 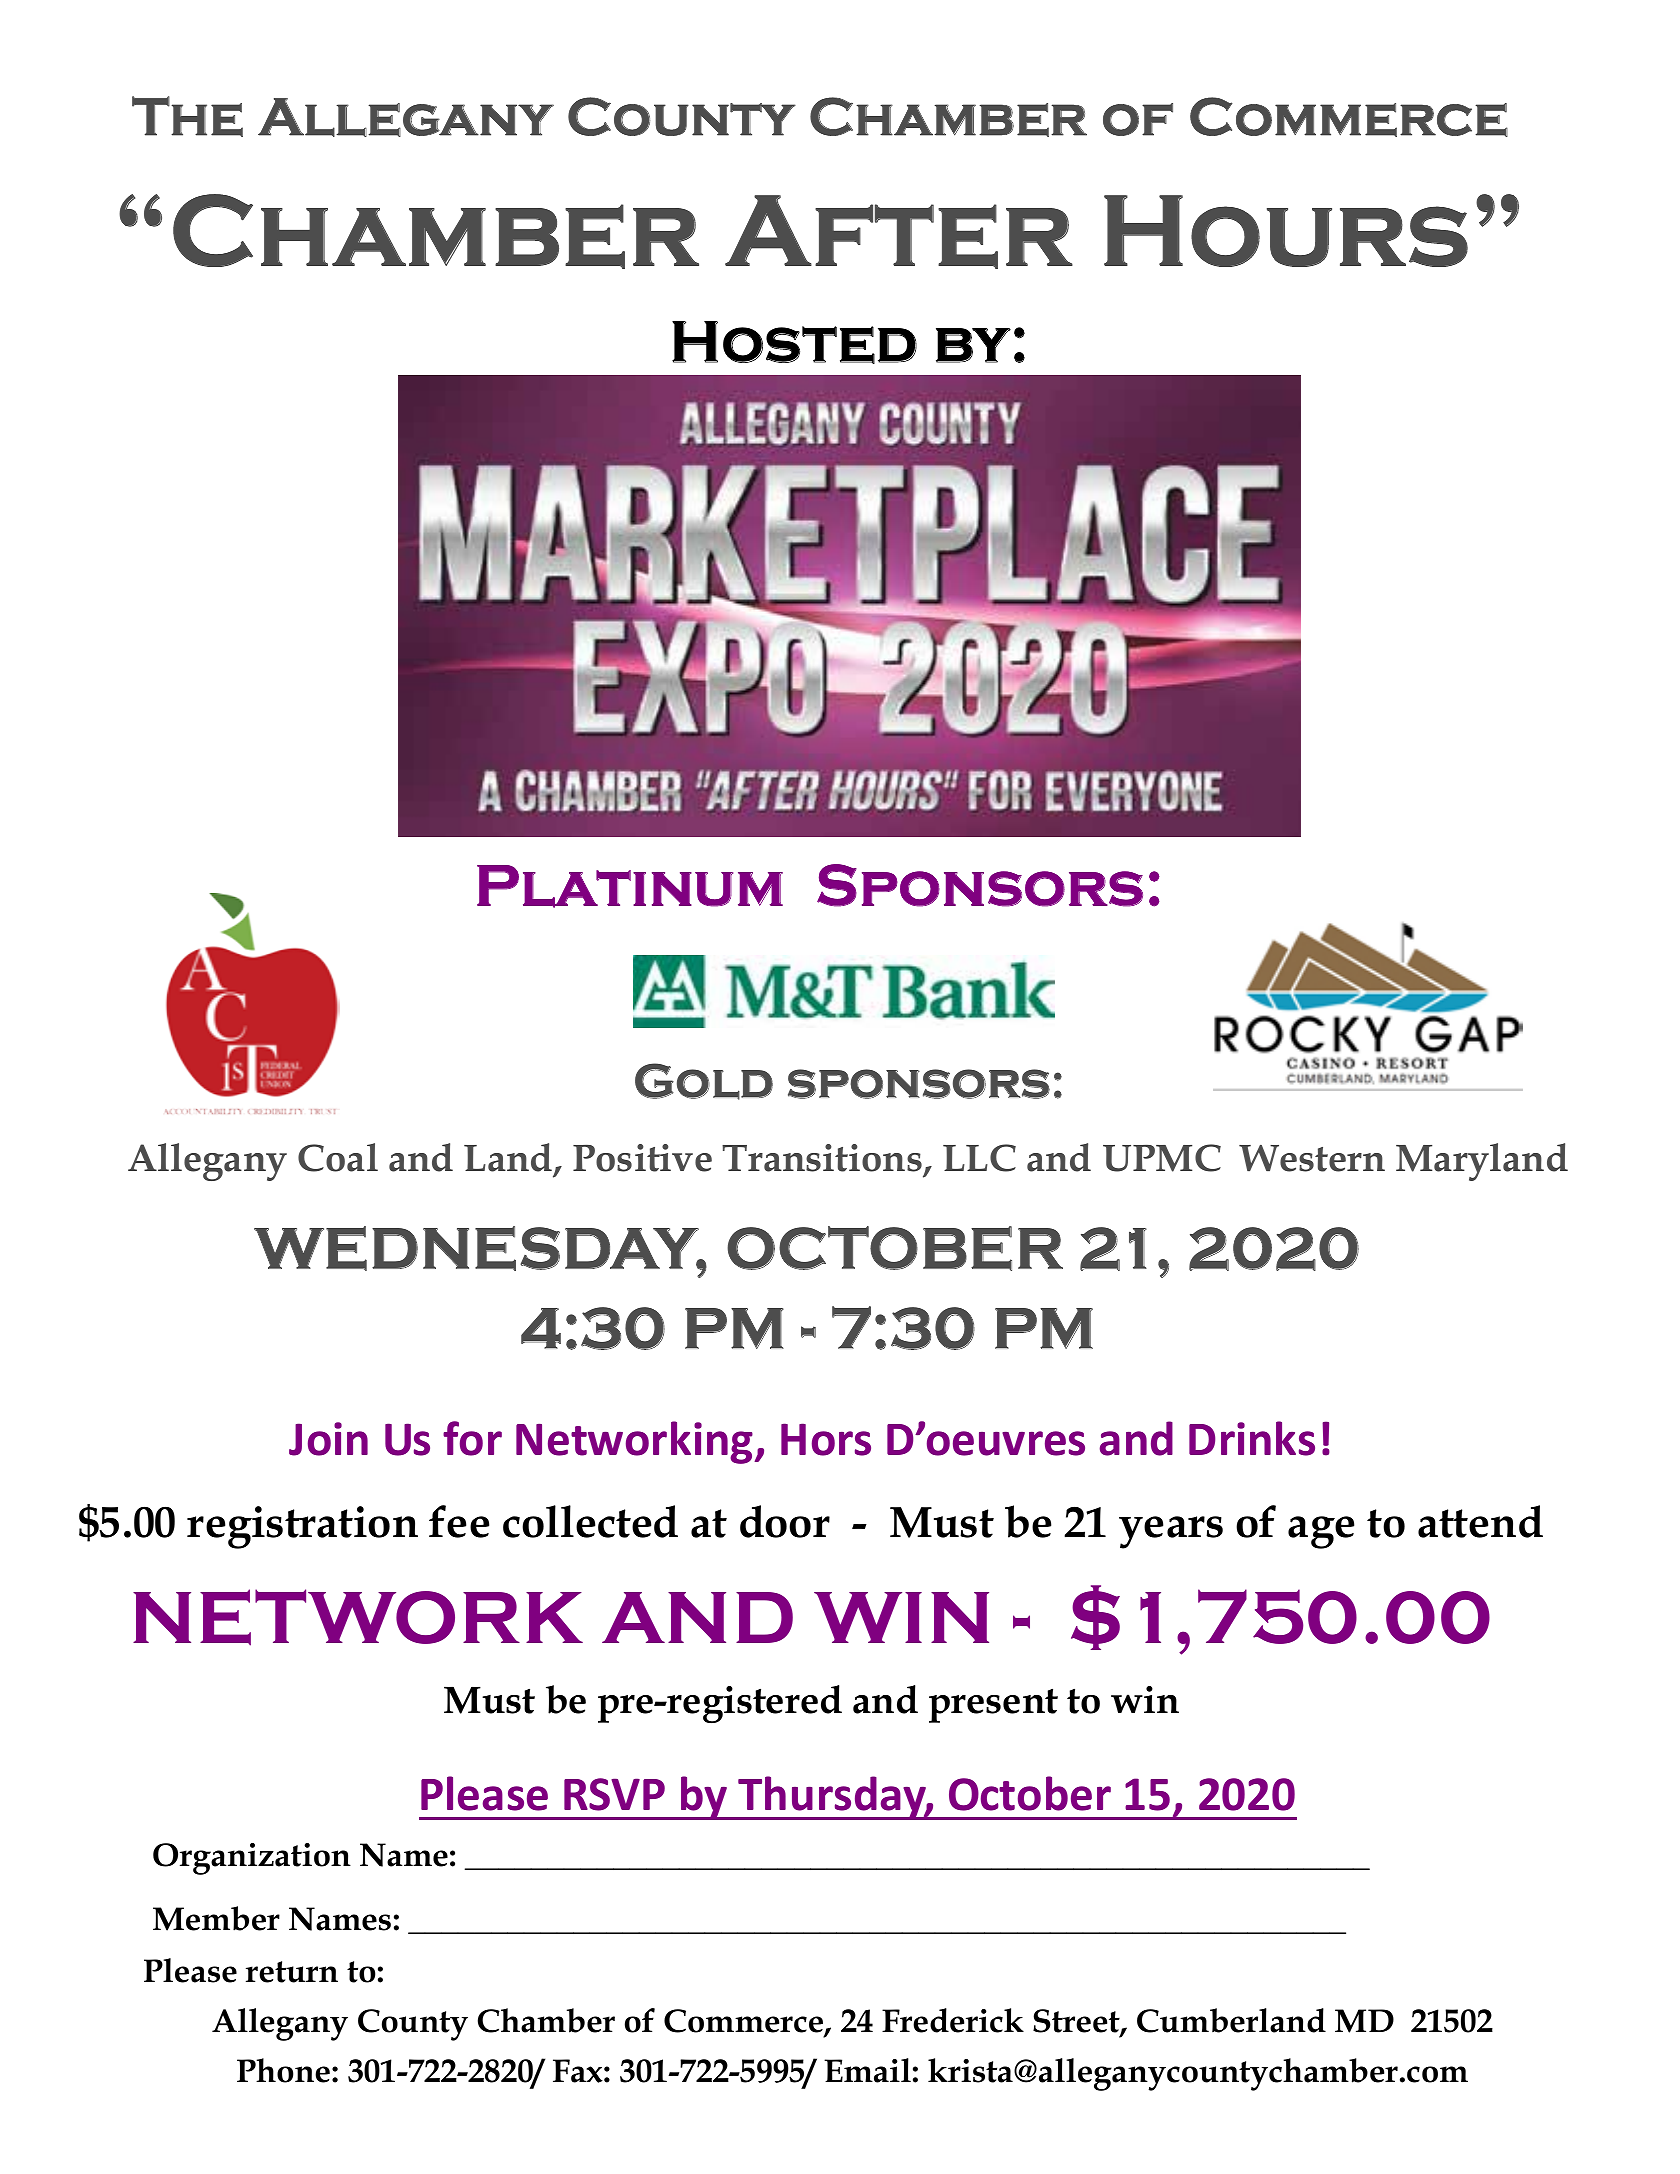 What do you see at coordinates (187, 116) in the document?
I see `The` at bounding box center [187, 116].
